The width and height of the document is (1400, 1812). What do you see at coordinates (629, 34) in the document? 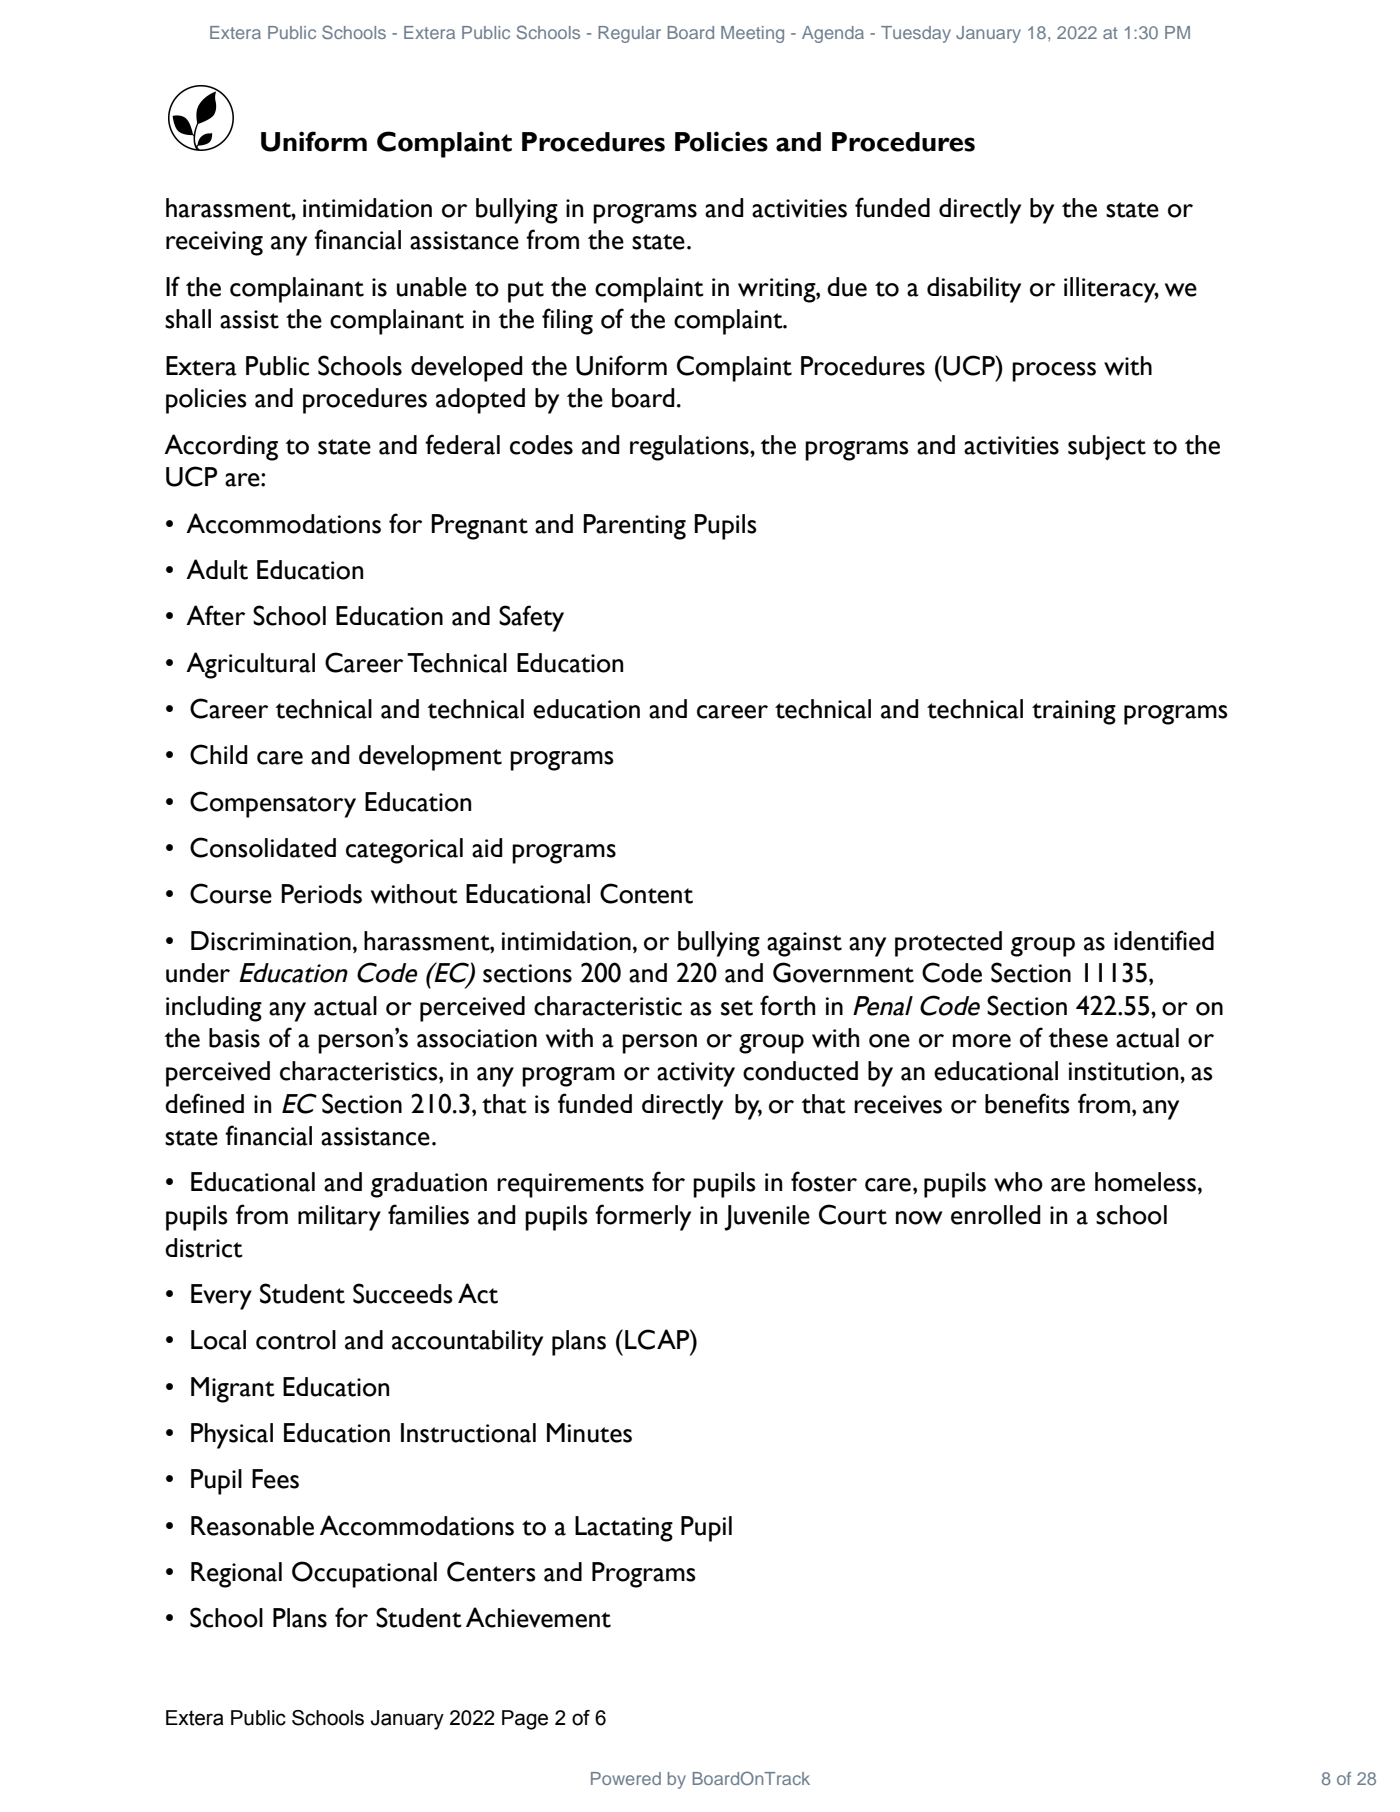
I see `Regular` at bounding box center [629, 34].
